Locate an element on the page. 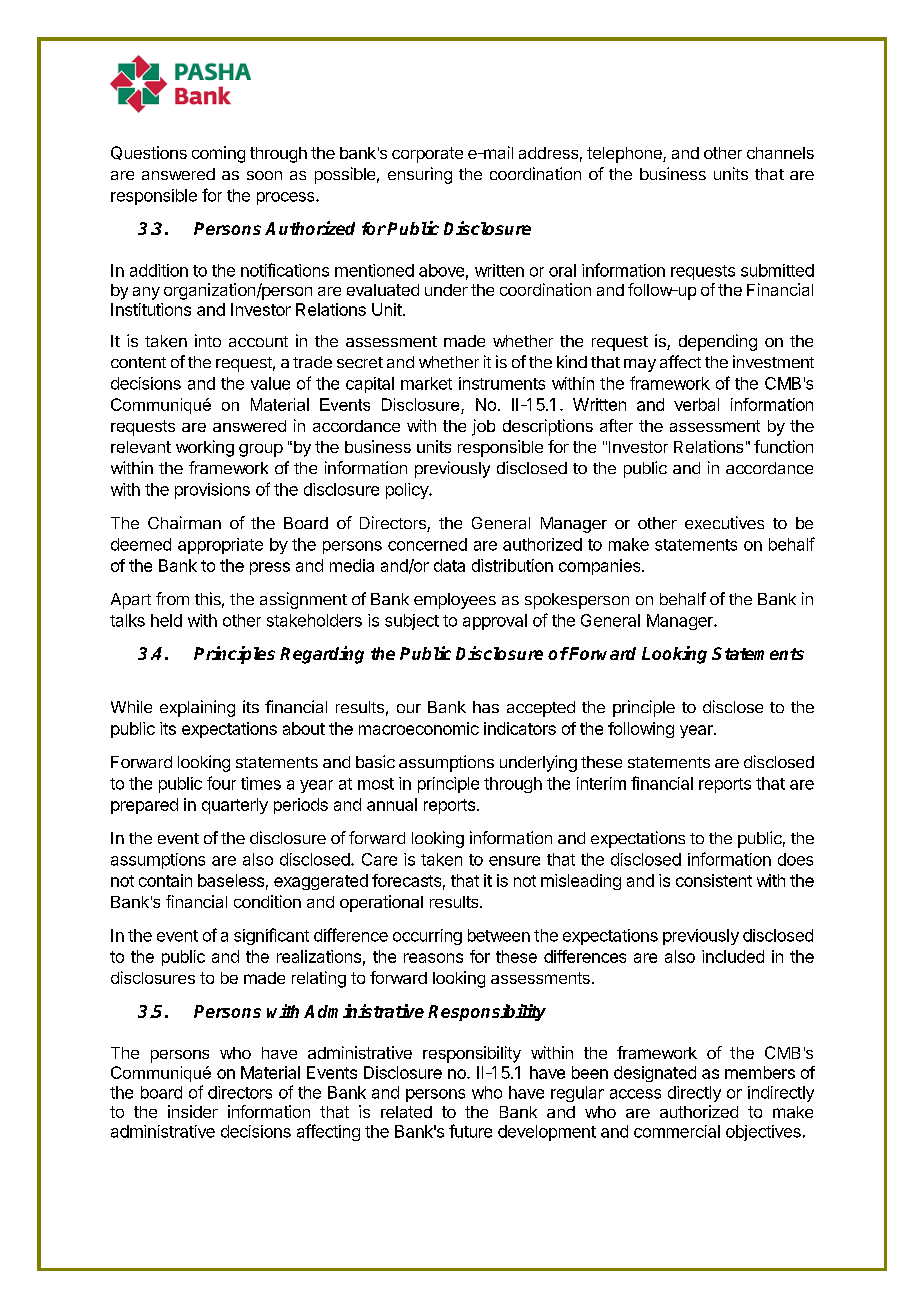 The width and height of the image is (924, 1308). future is located at coordinates (470, 1131).
